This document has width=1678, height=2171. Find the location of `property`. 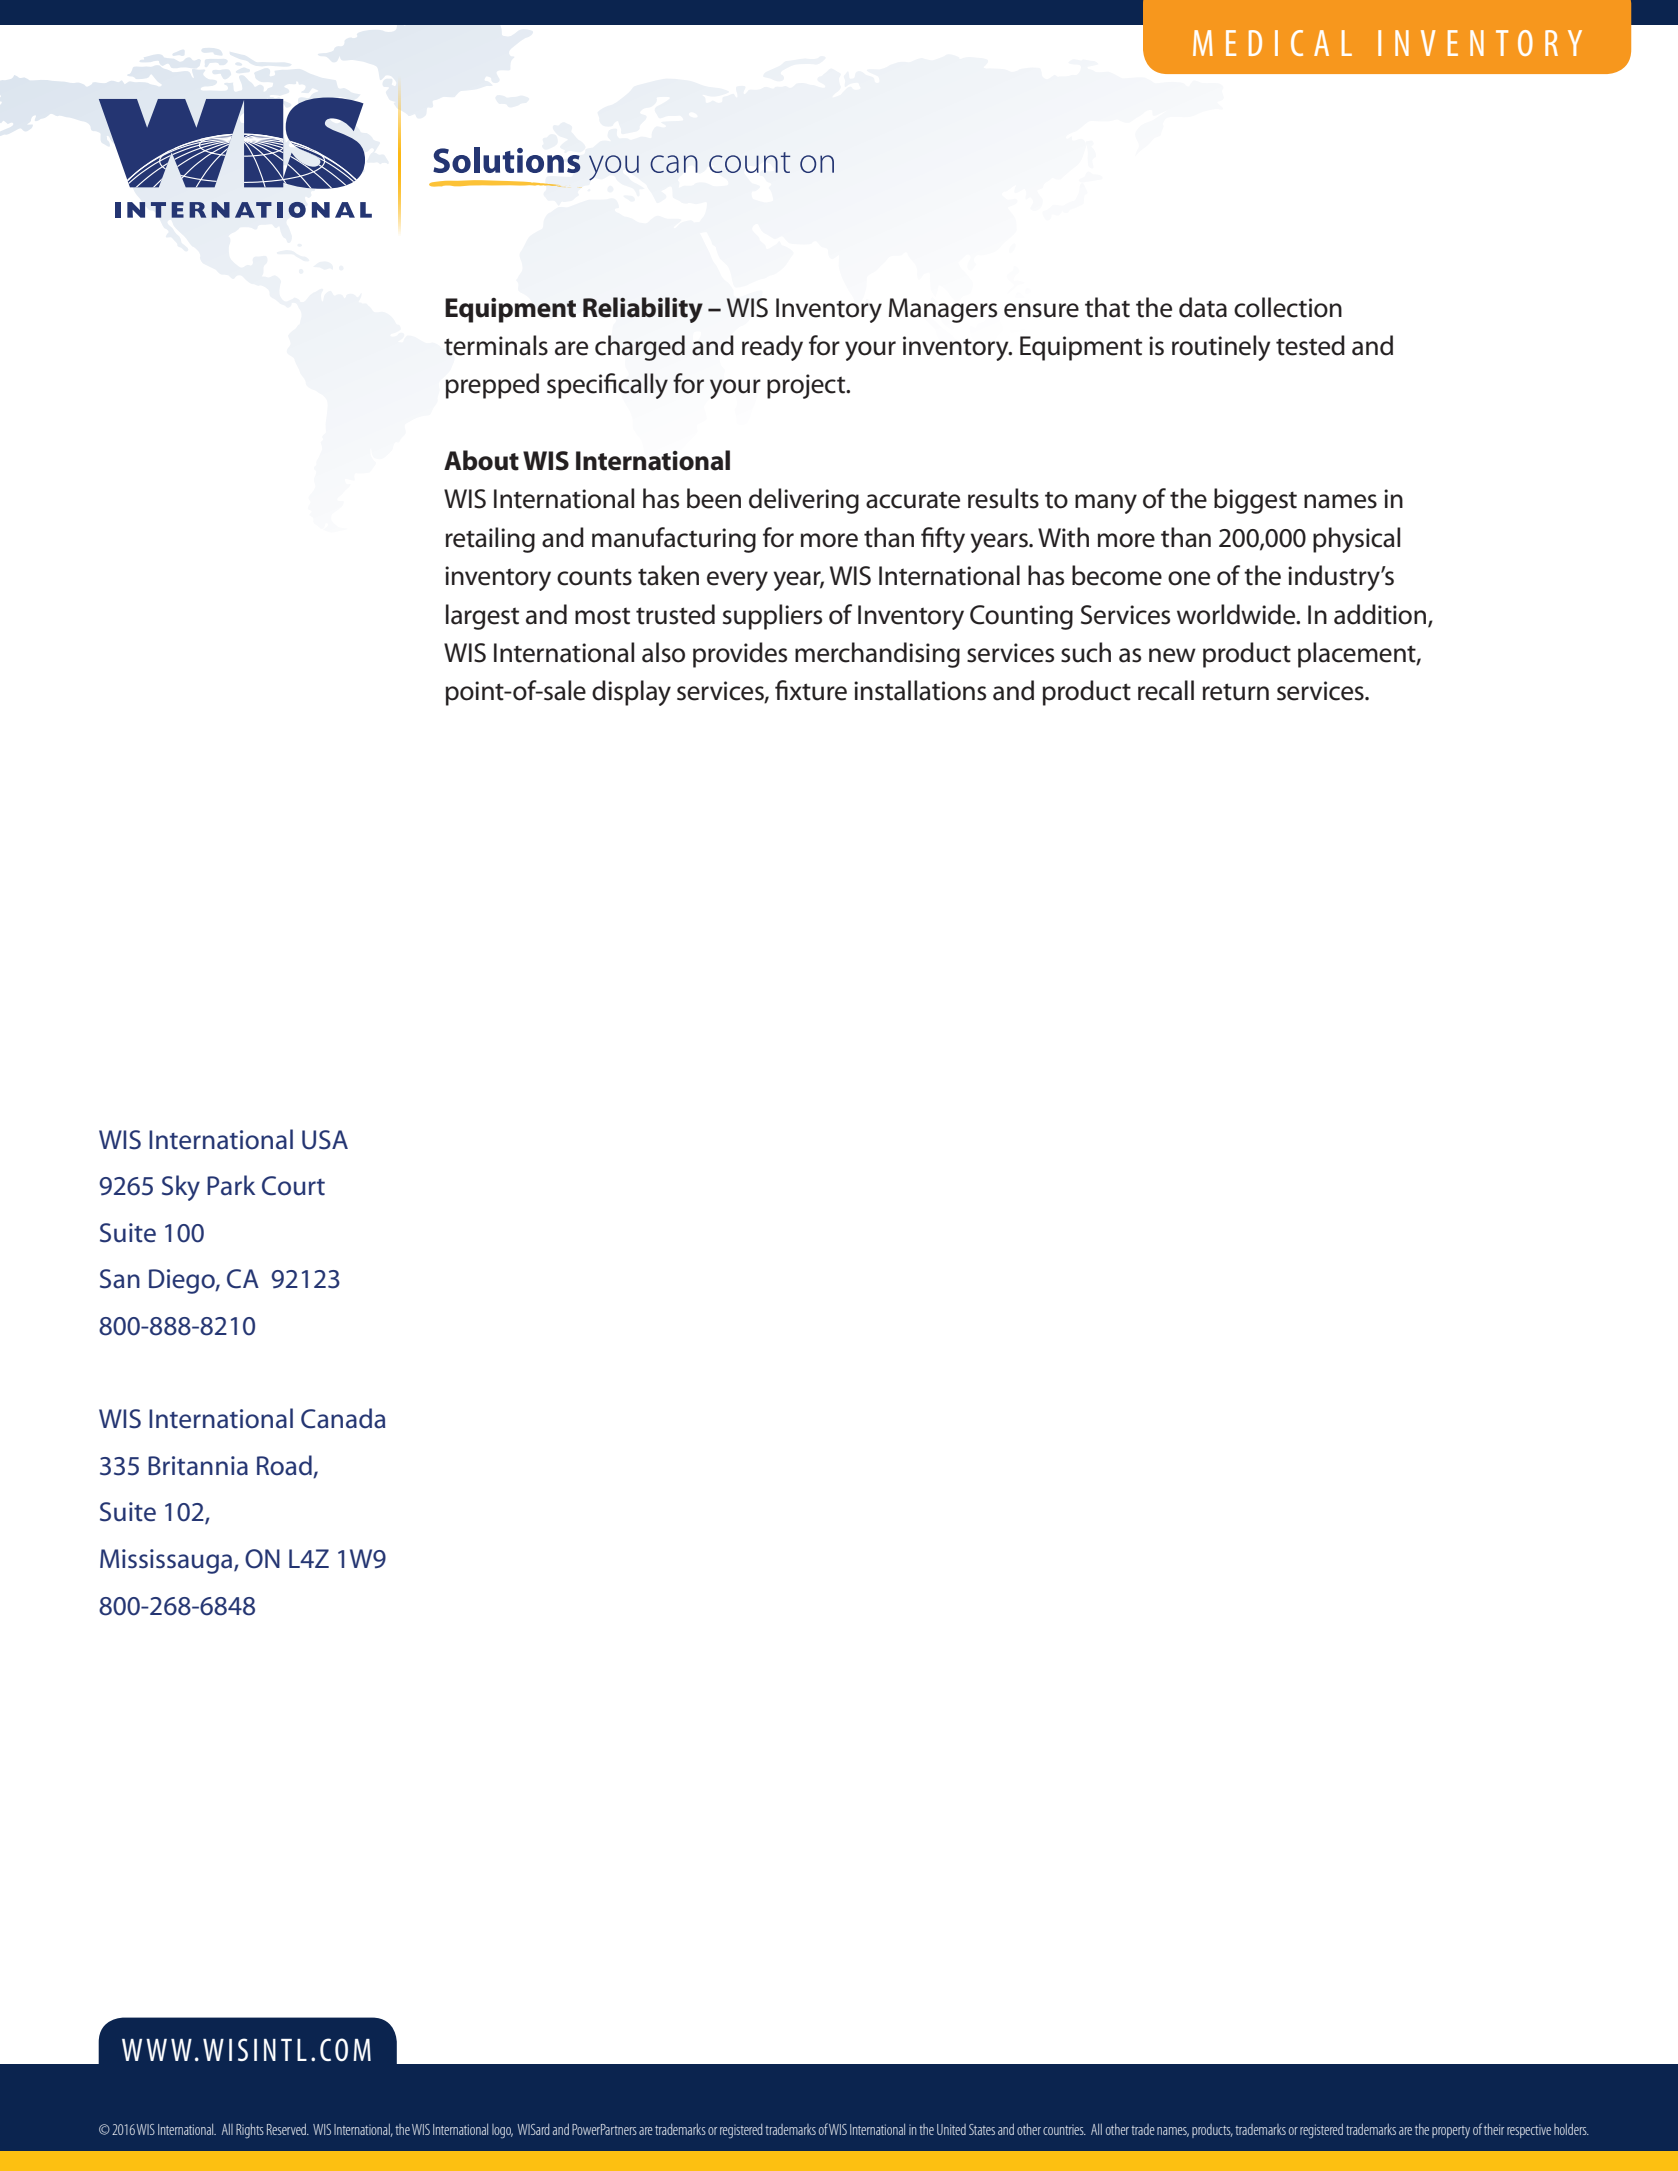

property is located at coordinates (1451, 2132).
